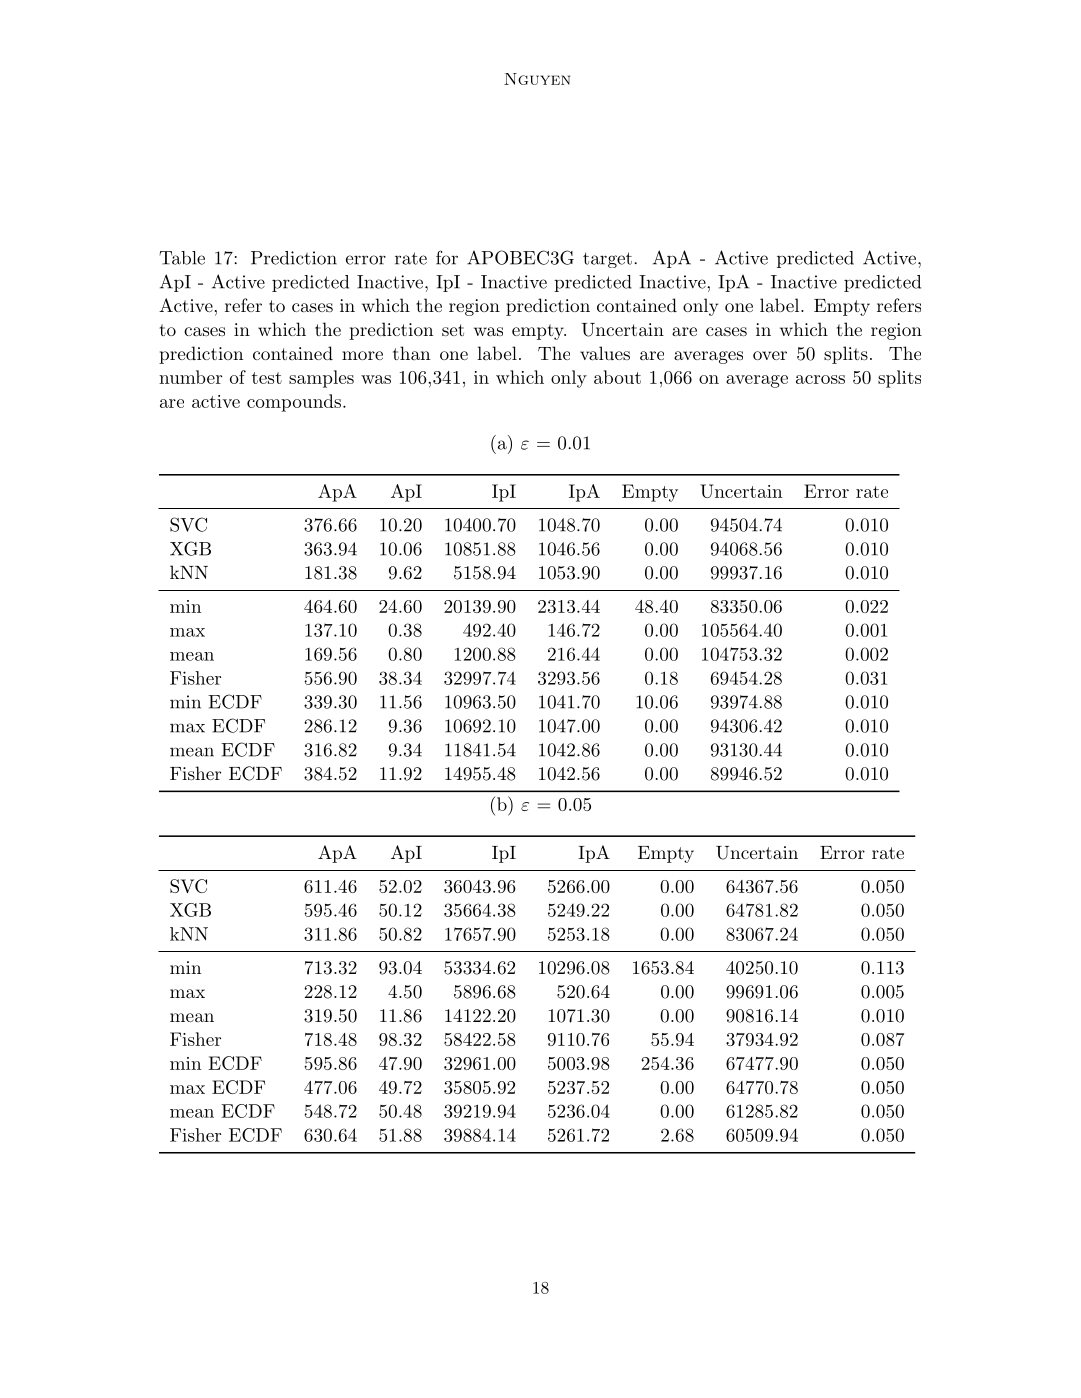 Image resolution: width=1081 pixels, height=1398 pixels. What do you see at coordinates (294, 403) in the screenshot?
I see `compounds` at bounding box center [294, 403].
